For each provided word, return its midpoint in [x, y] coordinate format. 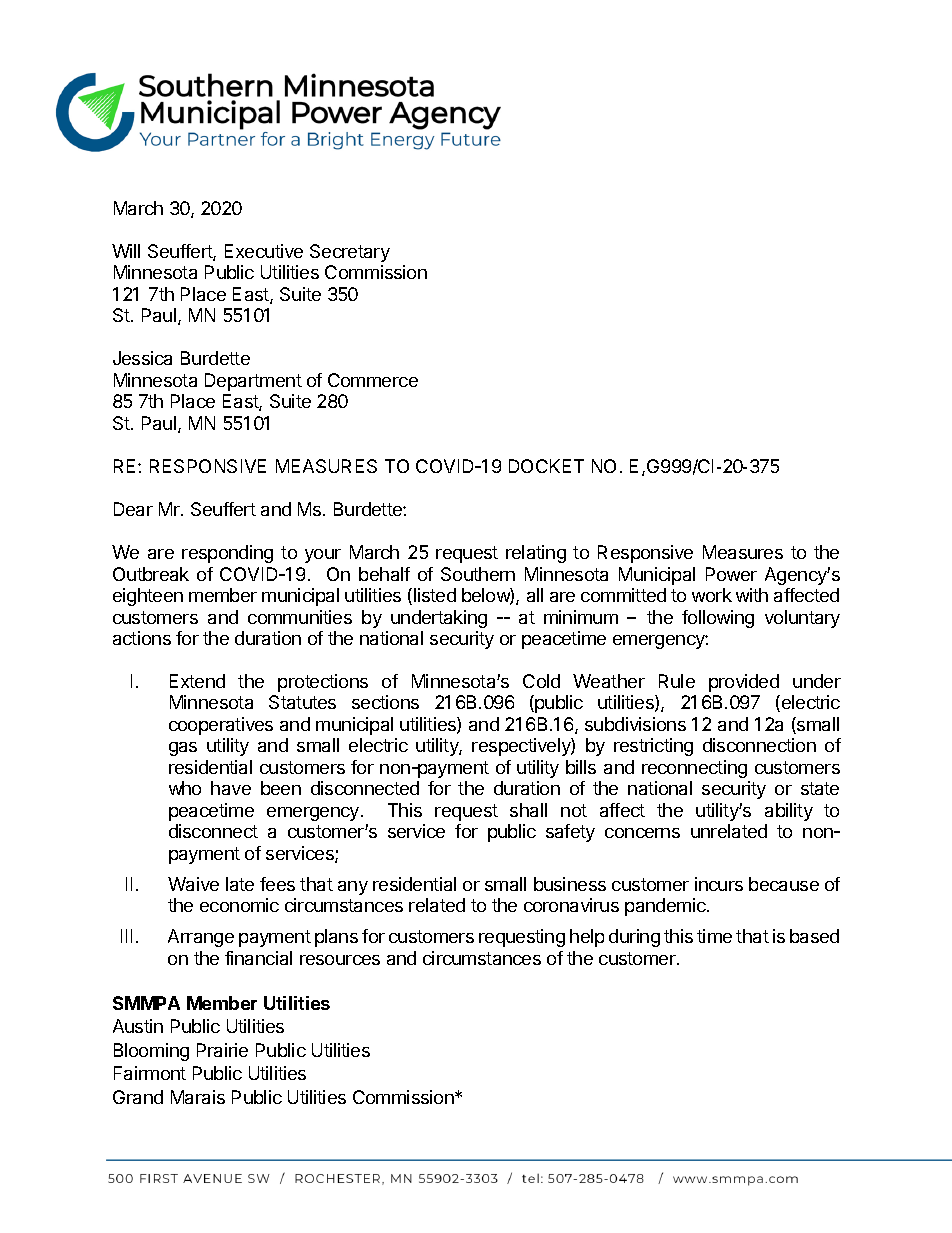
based [814, 936]
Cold [541, 681]
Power [731, 574]
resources [340, 960]
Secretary [350, 253]
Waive [193, 884]
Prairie [222, 1050]
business [570, 884]
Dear [133, 509]
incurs [719, 884]
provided [744, 683]
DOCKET [546, 466]
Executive [264, 251]
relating [536, 554]
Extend [197, 681]
